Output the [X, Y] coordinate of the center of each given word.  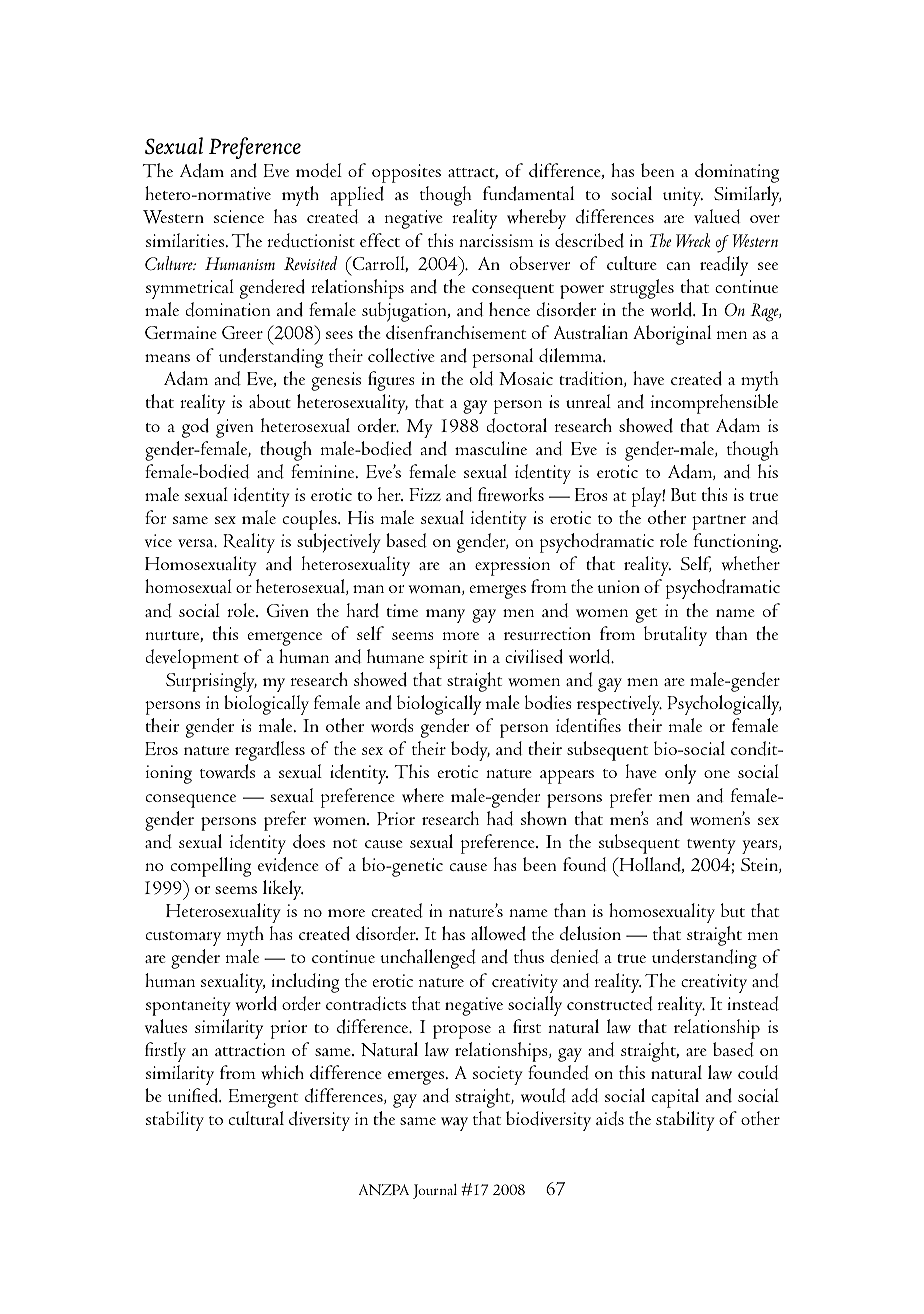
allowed [498, 933]
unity [683, 196]
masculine [491, 448]
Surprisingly [211, 682]
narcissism [496, 240]
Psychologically [724, 705]
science [239, 216]
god [195, 428]
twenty [711, 846]
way [454, 1124]
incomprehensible [714, 404]
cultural [256, 1118]
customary [183, 938]
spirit [449, 659]
